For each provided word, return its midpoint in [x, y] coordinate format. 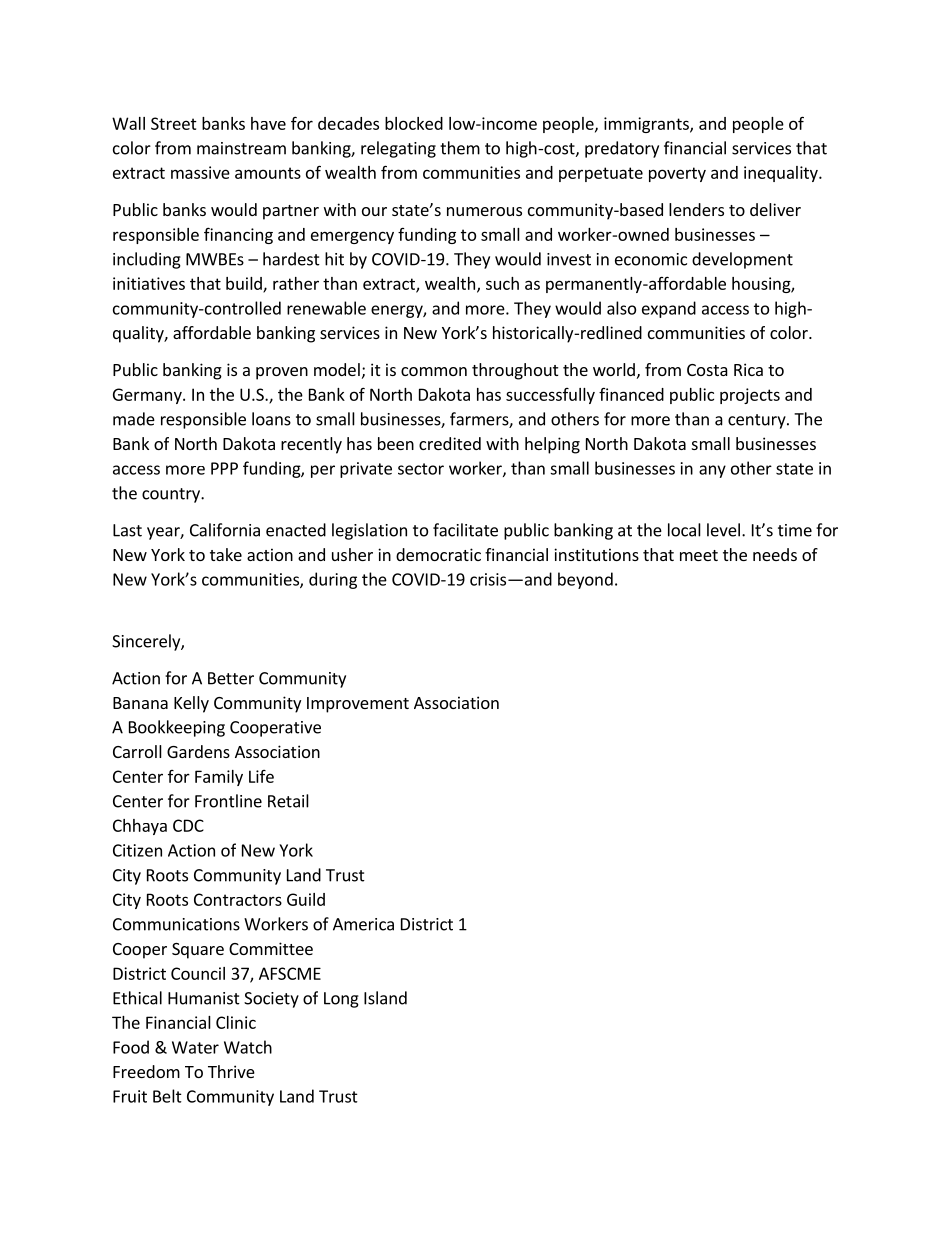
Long [341, 1000]
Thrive [231, 1071]
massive [200, 172]
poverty [677, 174]
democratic [438, 554]
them [460, 148]
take [226, 554]
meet [699, 555]
